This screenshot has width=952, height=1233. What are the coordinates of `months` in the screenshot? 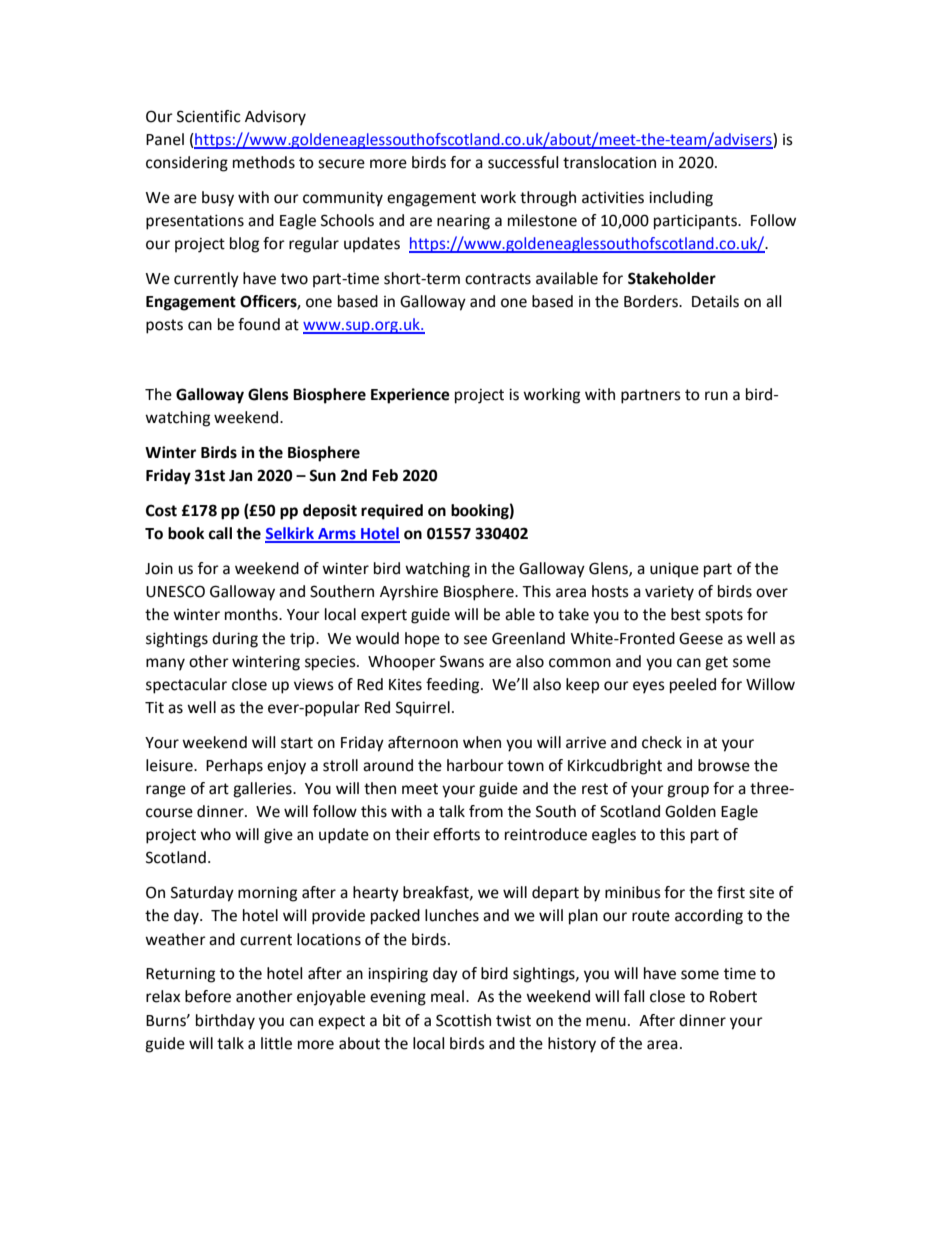 It's located at (252, 614).
